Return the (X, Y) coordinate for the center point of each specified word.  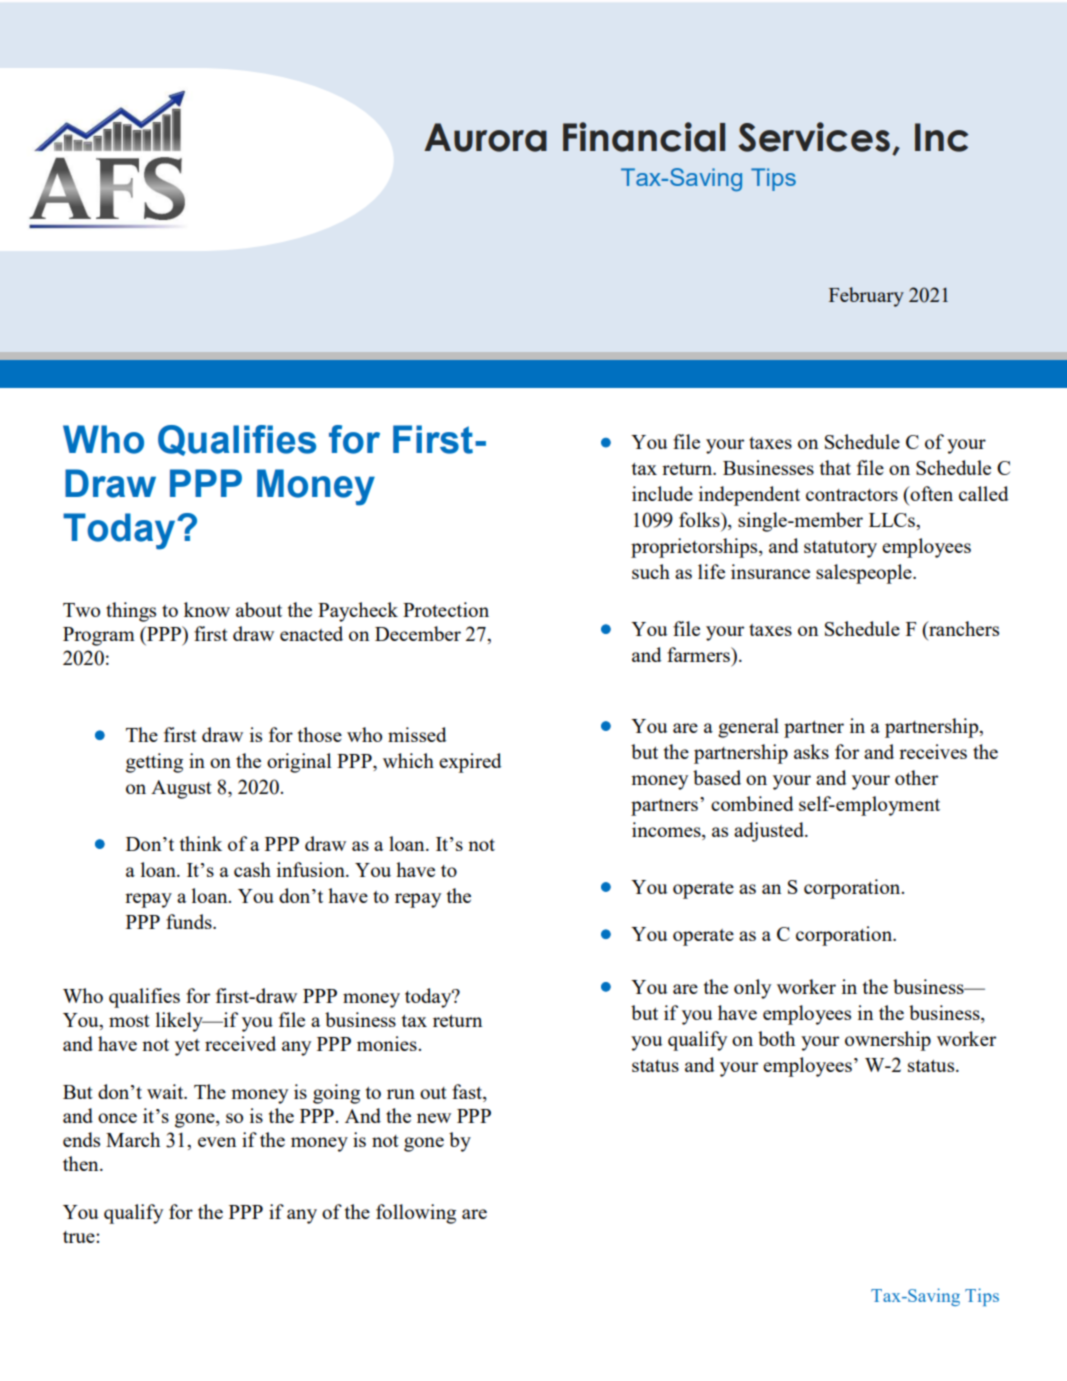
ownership (888, 1041)
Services (814, 137)
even (217, 1142)
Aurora (485, 137)
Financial (644, 137)
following (416, 1214)
